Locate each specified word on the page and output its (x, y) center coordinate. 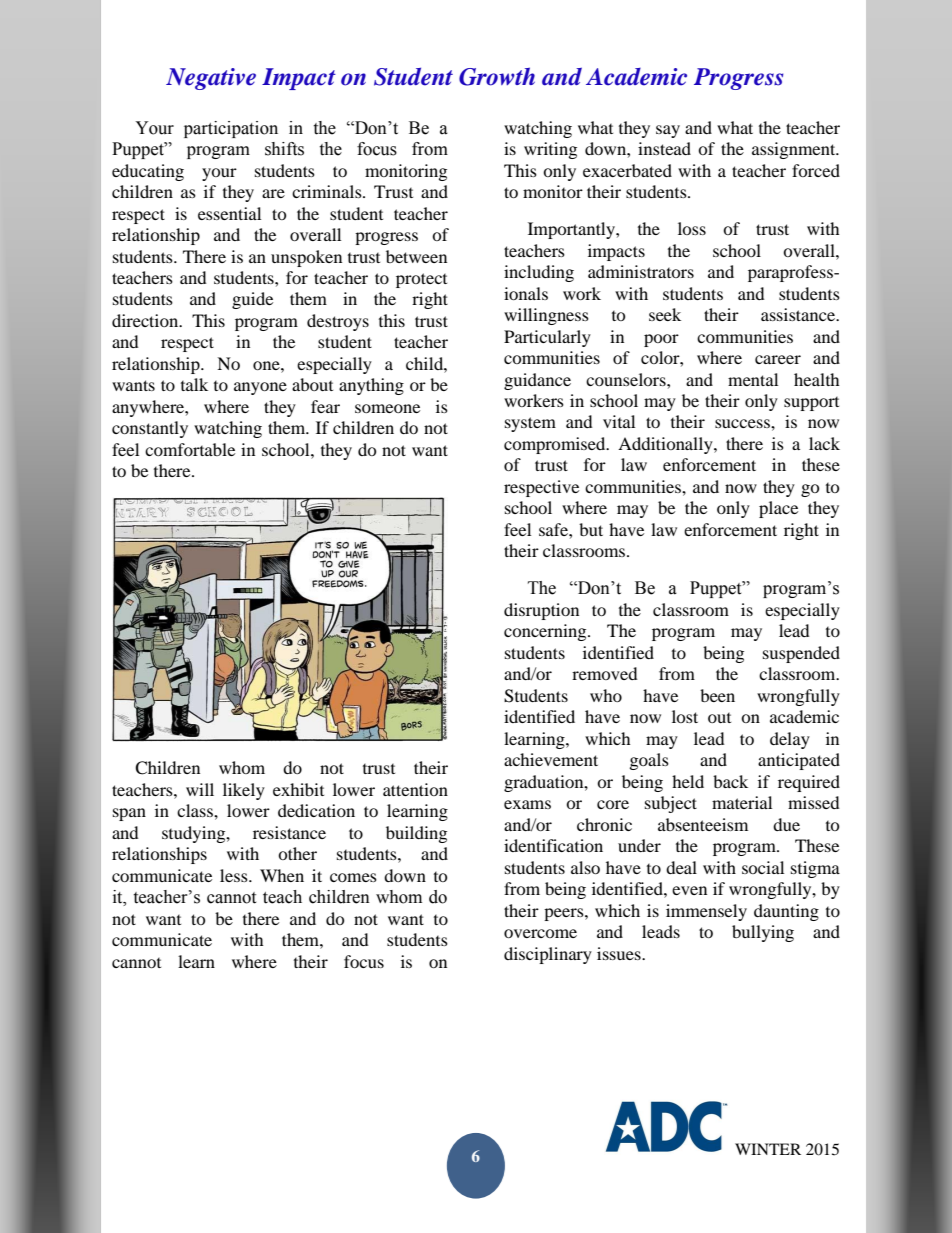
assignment (795, 150)
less (235, 875)
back (730, 781)
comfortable (190, 449)
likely (244, 791)
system (530, 424)
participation (231, 129)
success (743, 423)
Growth (497, 76)
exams (527, 804)
